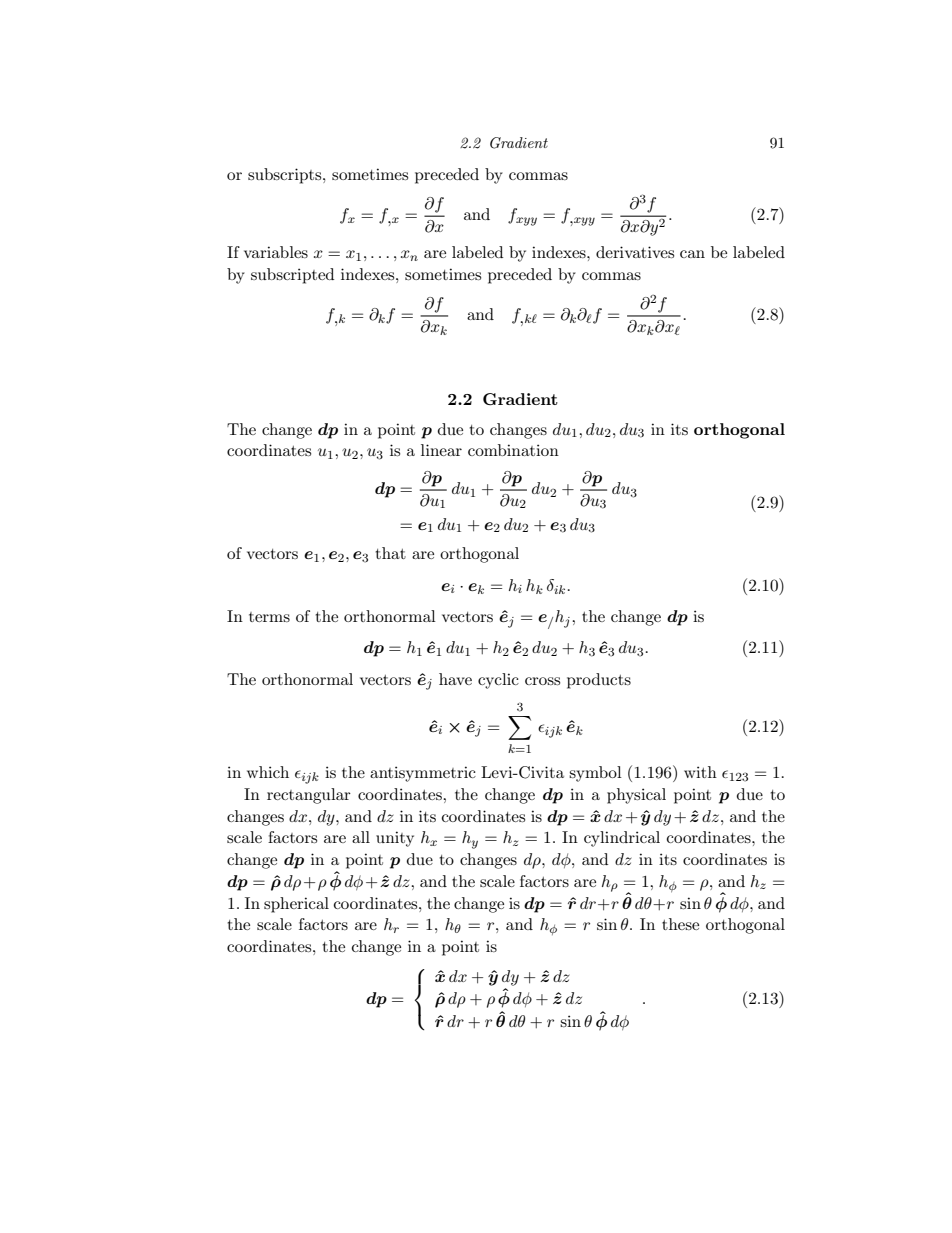 Image resolution: width=952 pixels, height=1233 pixels. I want to click on derivatives, so click(635, 252).
